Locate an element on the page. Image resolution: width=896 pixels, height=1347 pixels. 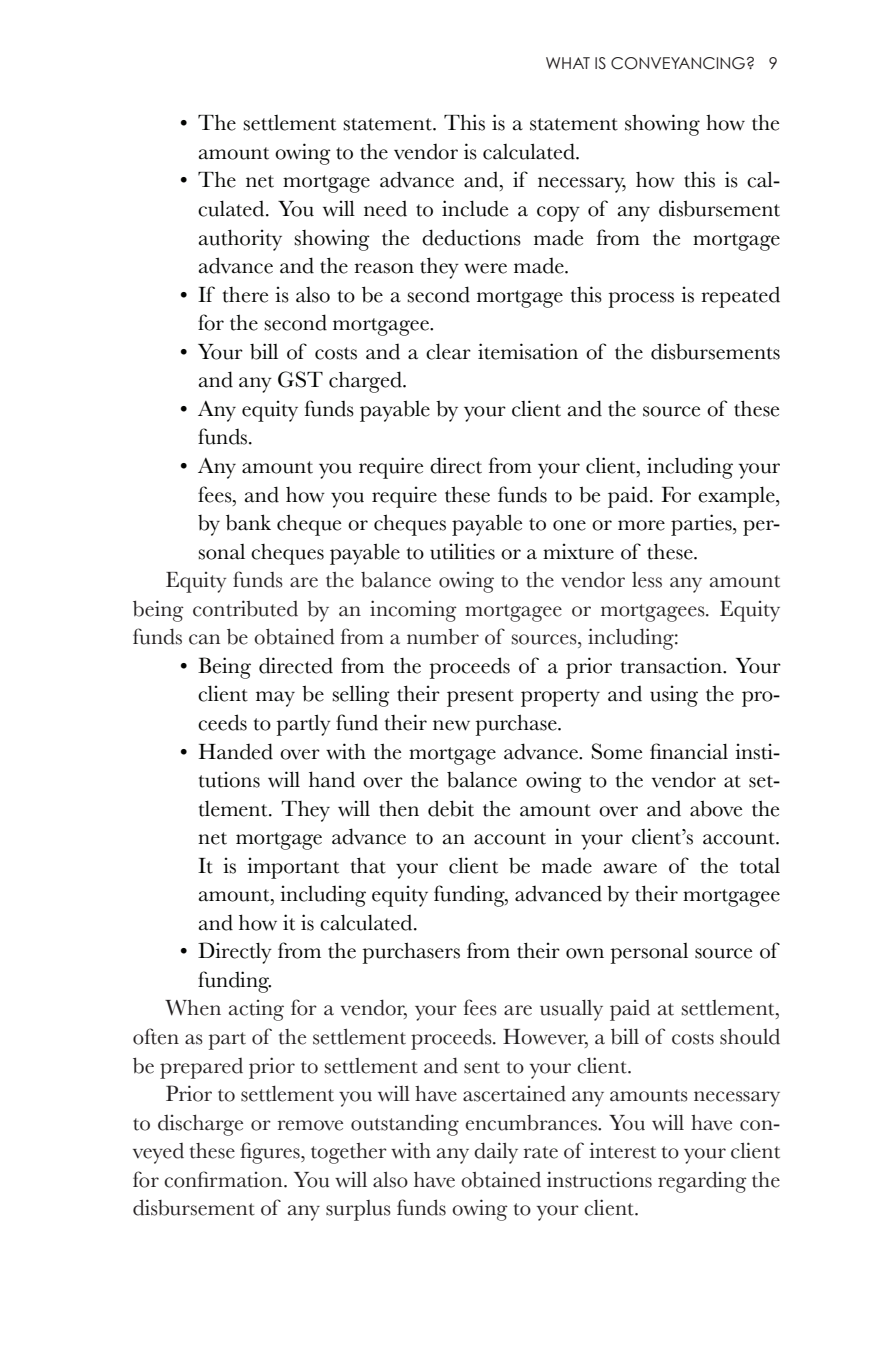
discharge is located at coordinates (200, 1125).
